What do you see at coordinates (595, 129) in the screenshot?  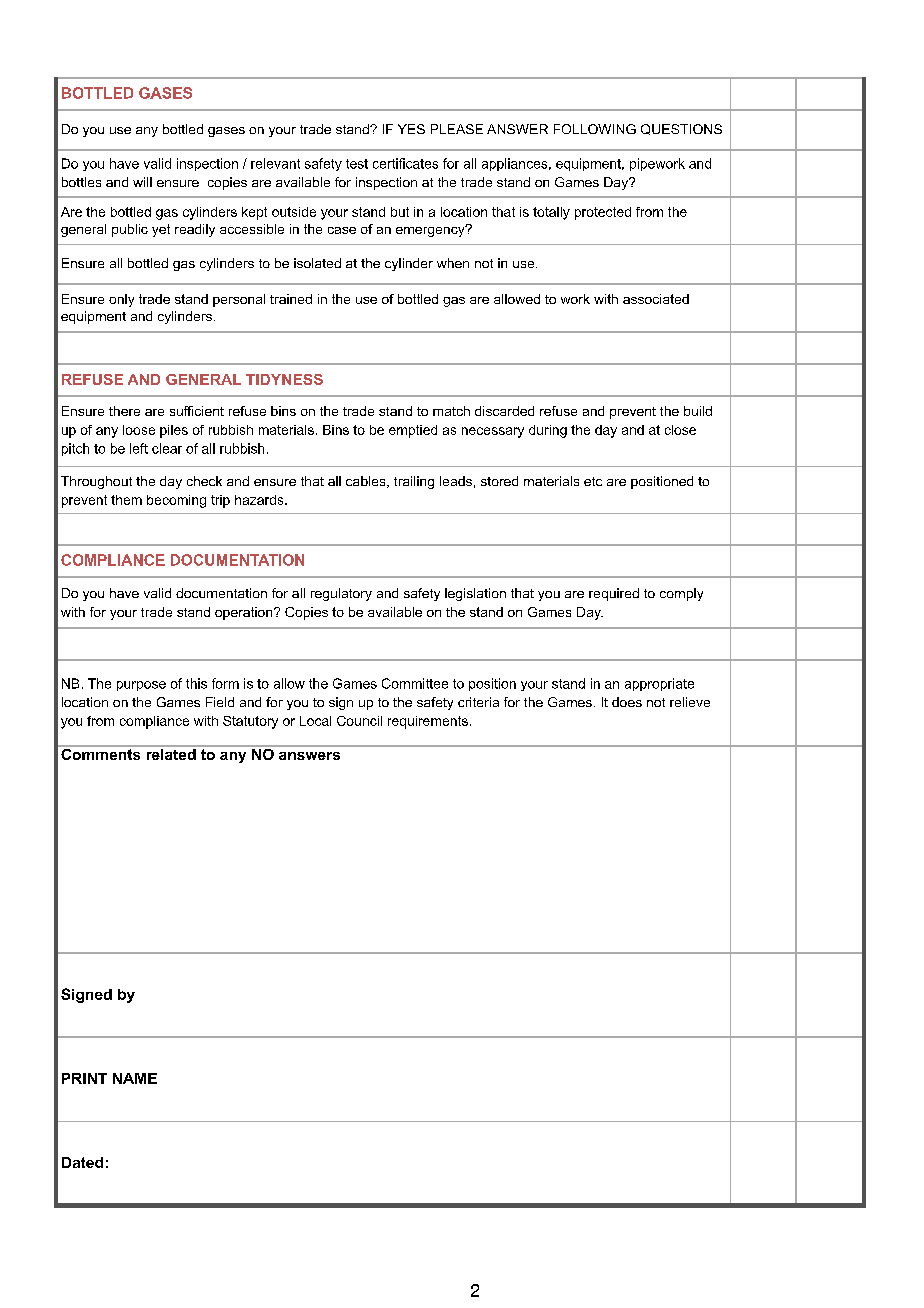 I see `FOLLOWING` at bounding box center [595, 129].
